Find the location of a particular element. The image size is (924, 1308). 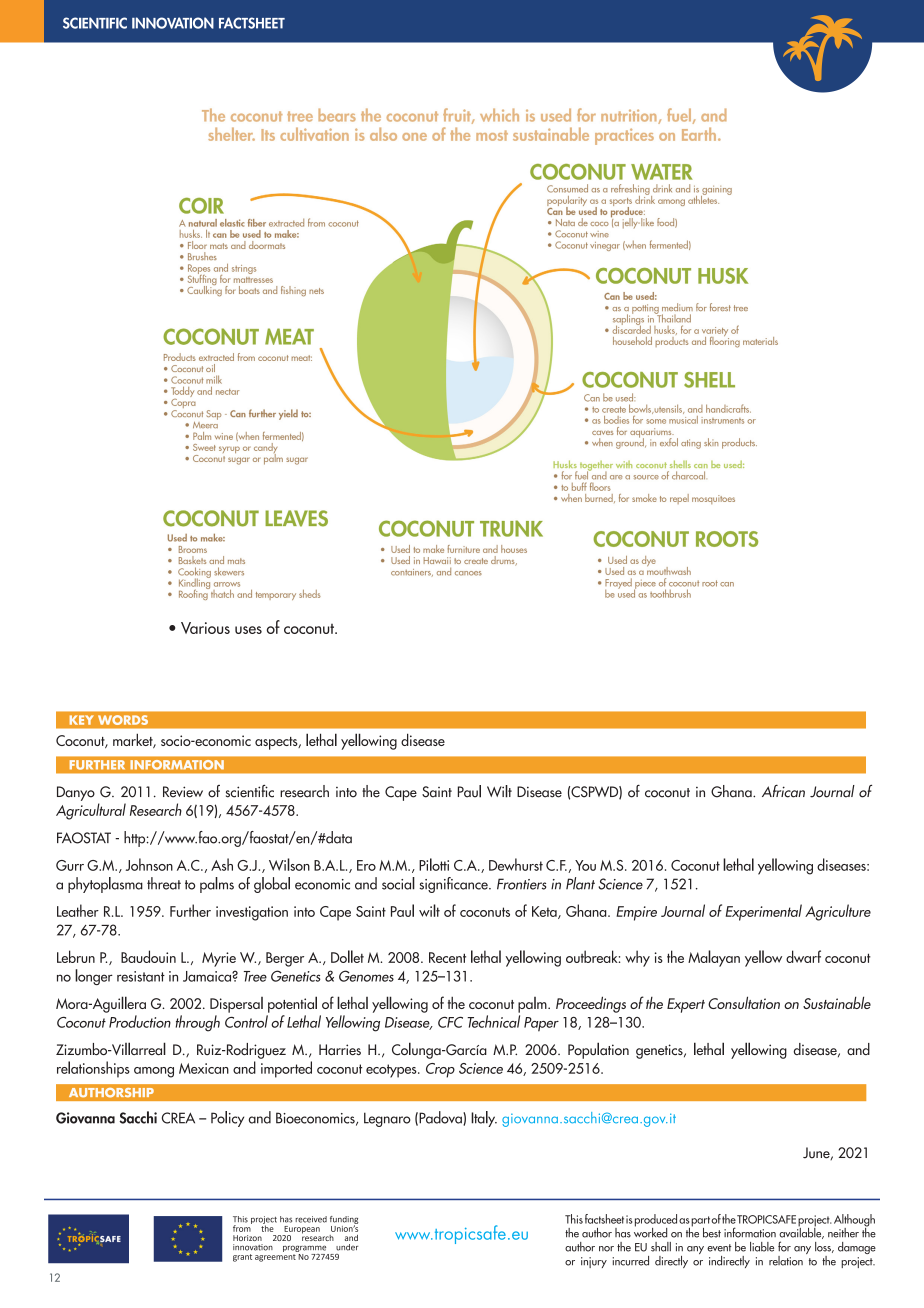

Various is located at coordinates (205, 628).
